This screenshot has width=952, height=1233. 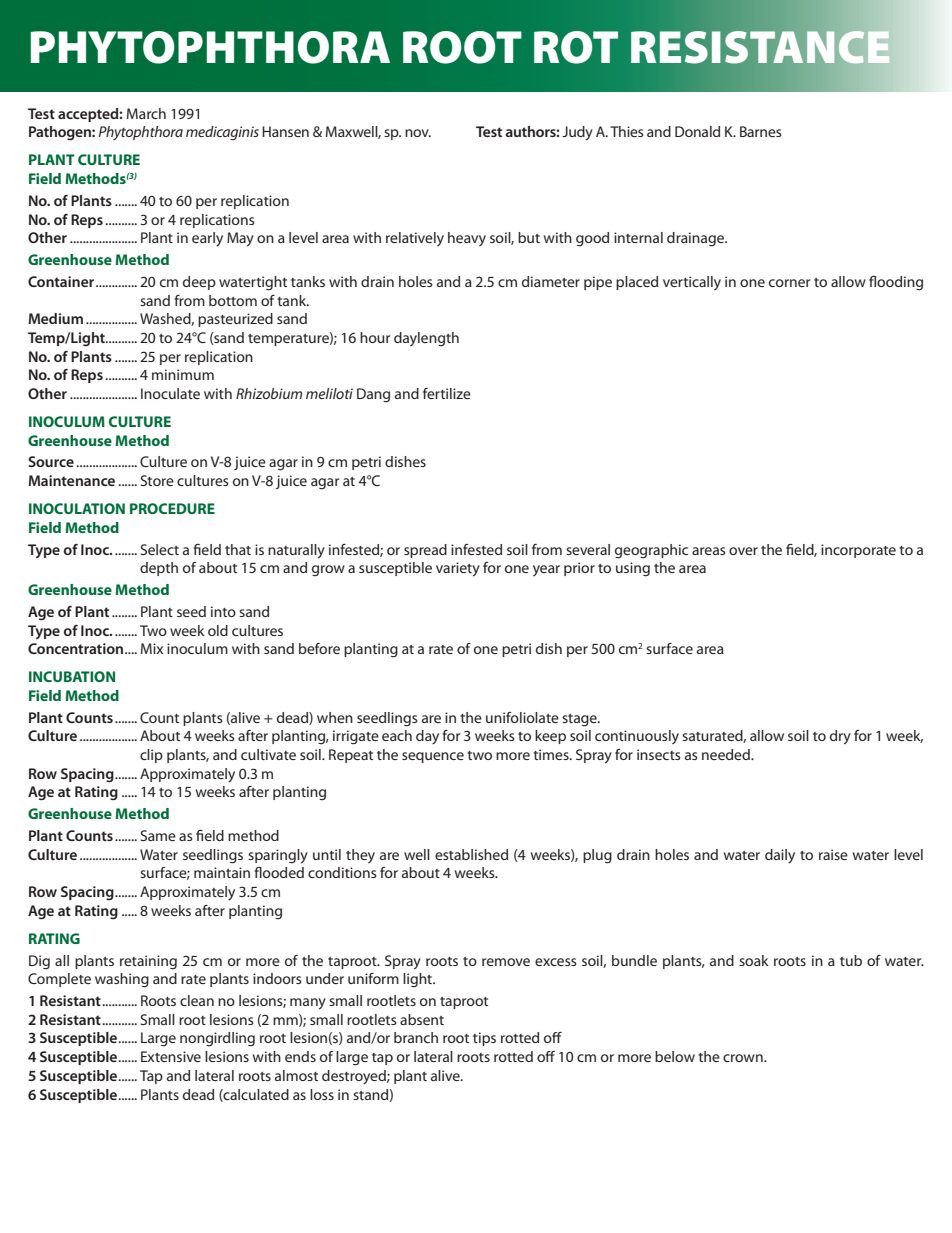 What do you see at coordinates (675, 1056) in the screenshot?
I see `below` at bounding box center [675, 1056].
